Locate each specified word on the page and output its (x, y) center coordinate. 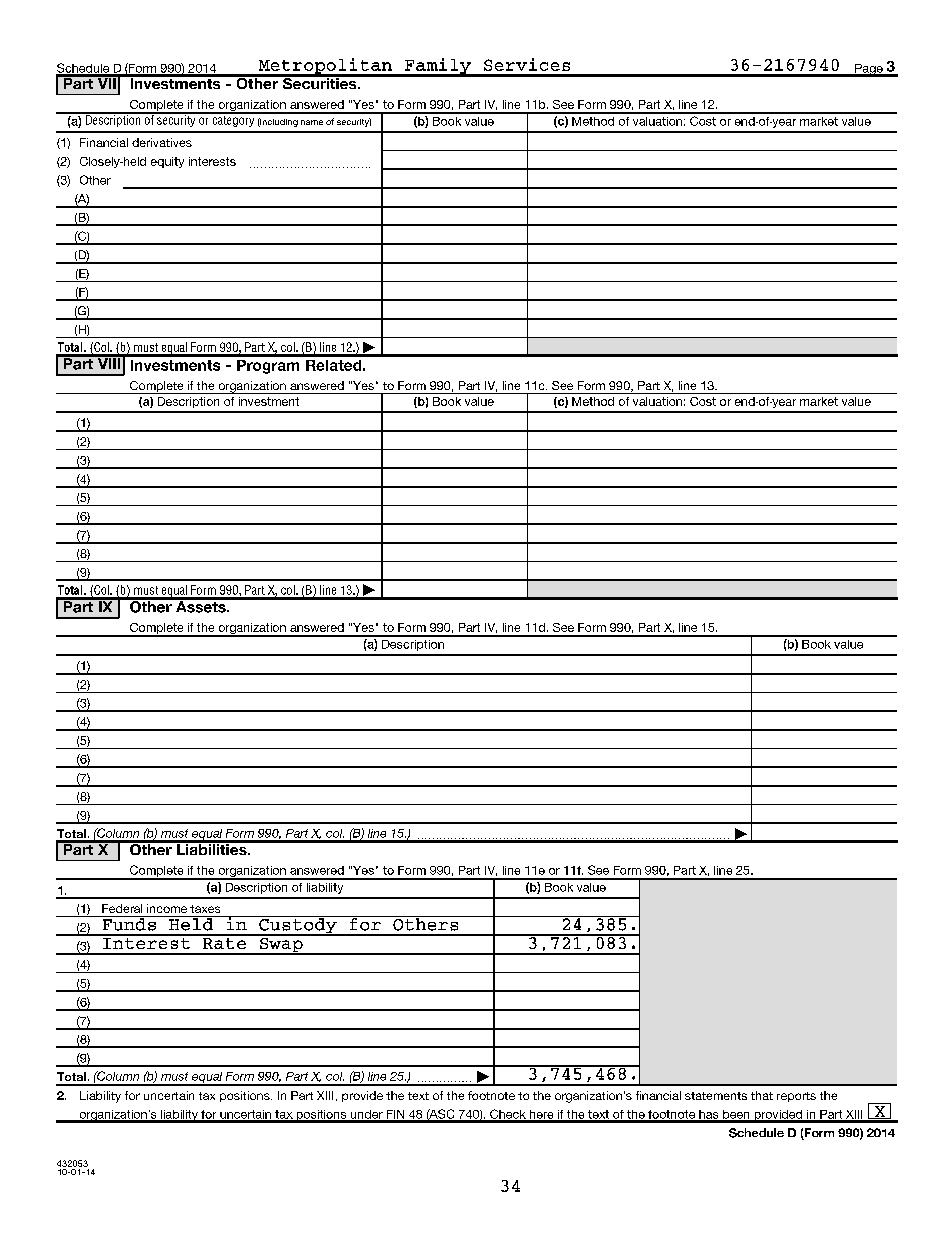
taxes (205, 909)
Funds (129, 923)
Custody (298, 926)
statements (716, 1096)
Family (438, 67)
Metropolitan (325, 67)
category (233, 120)
